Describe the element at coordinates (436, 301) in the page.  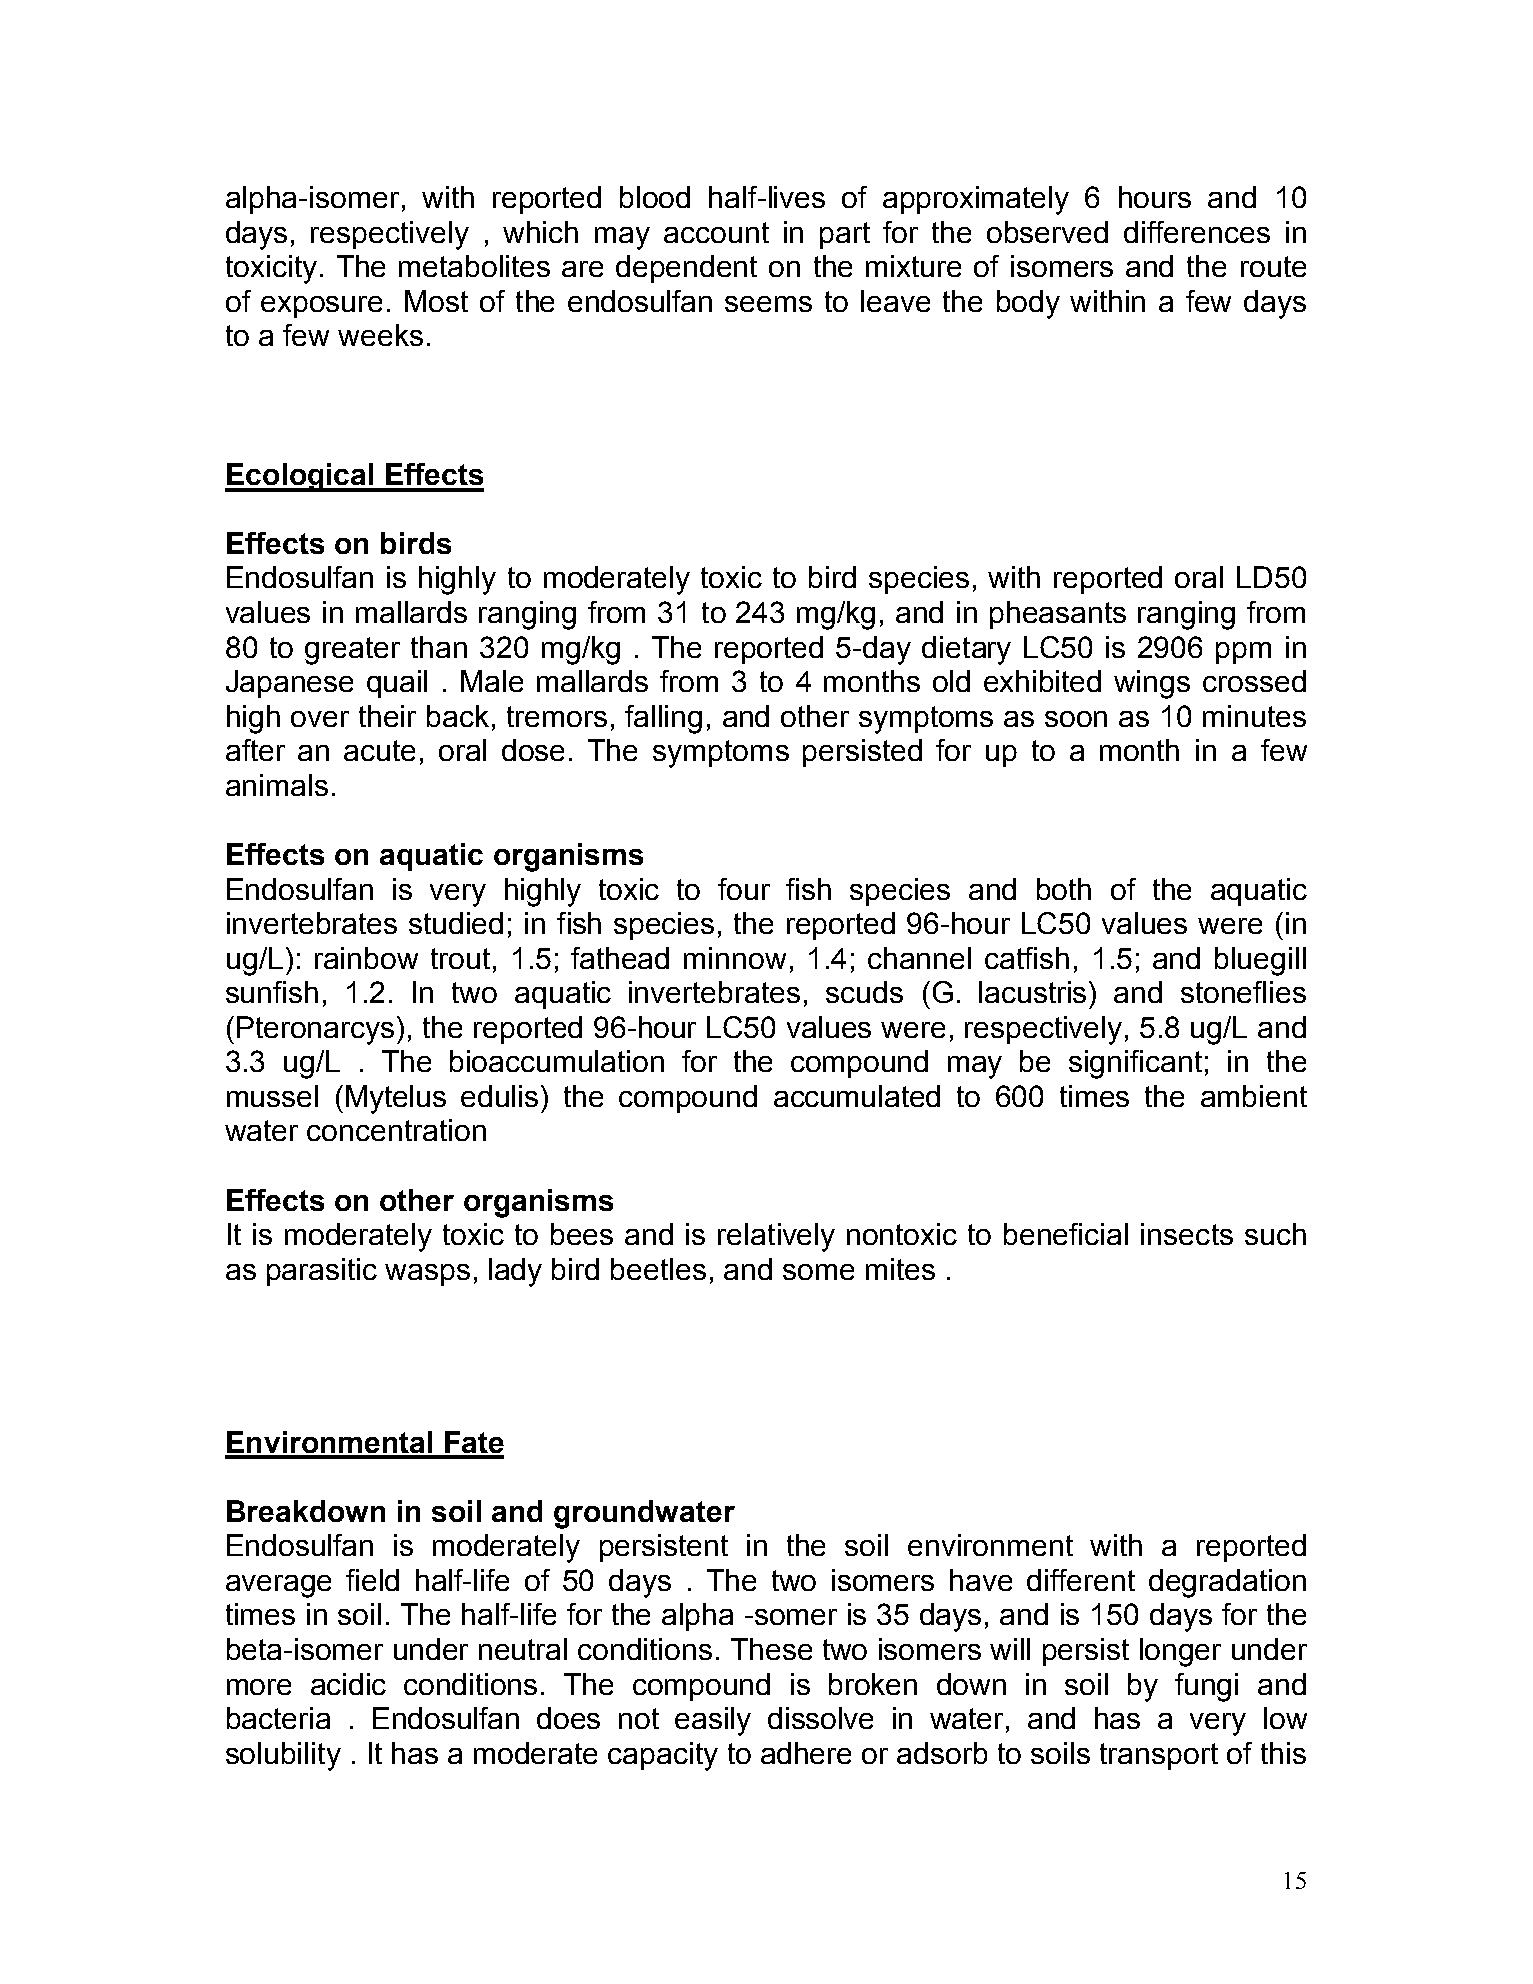
I see `Most` at that location.
